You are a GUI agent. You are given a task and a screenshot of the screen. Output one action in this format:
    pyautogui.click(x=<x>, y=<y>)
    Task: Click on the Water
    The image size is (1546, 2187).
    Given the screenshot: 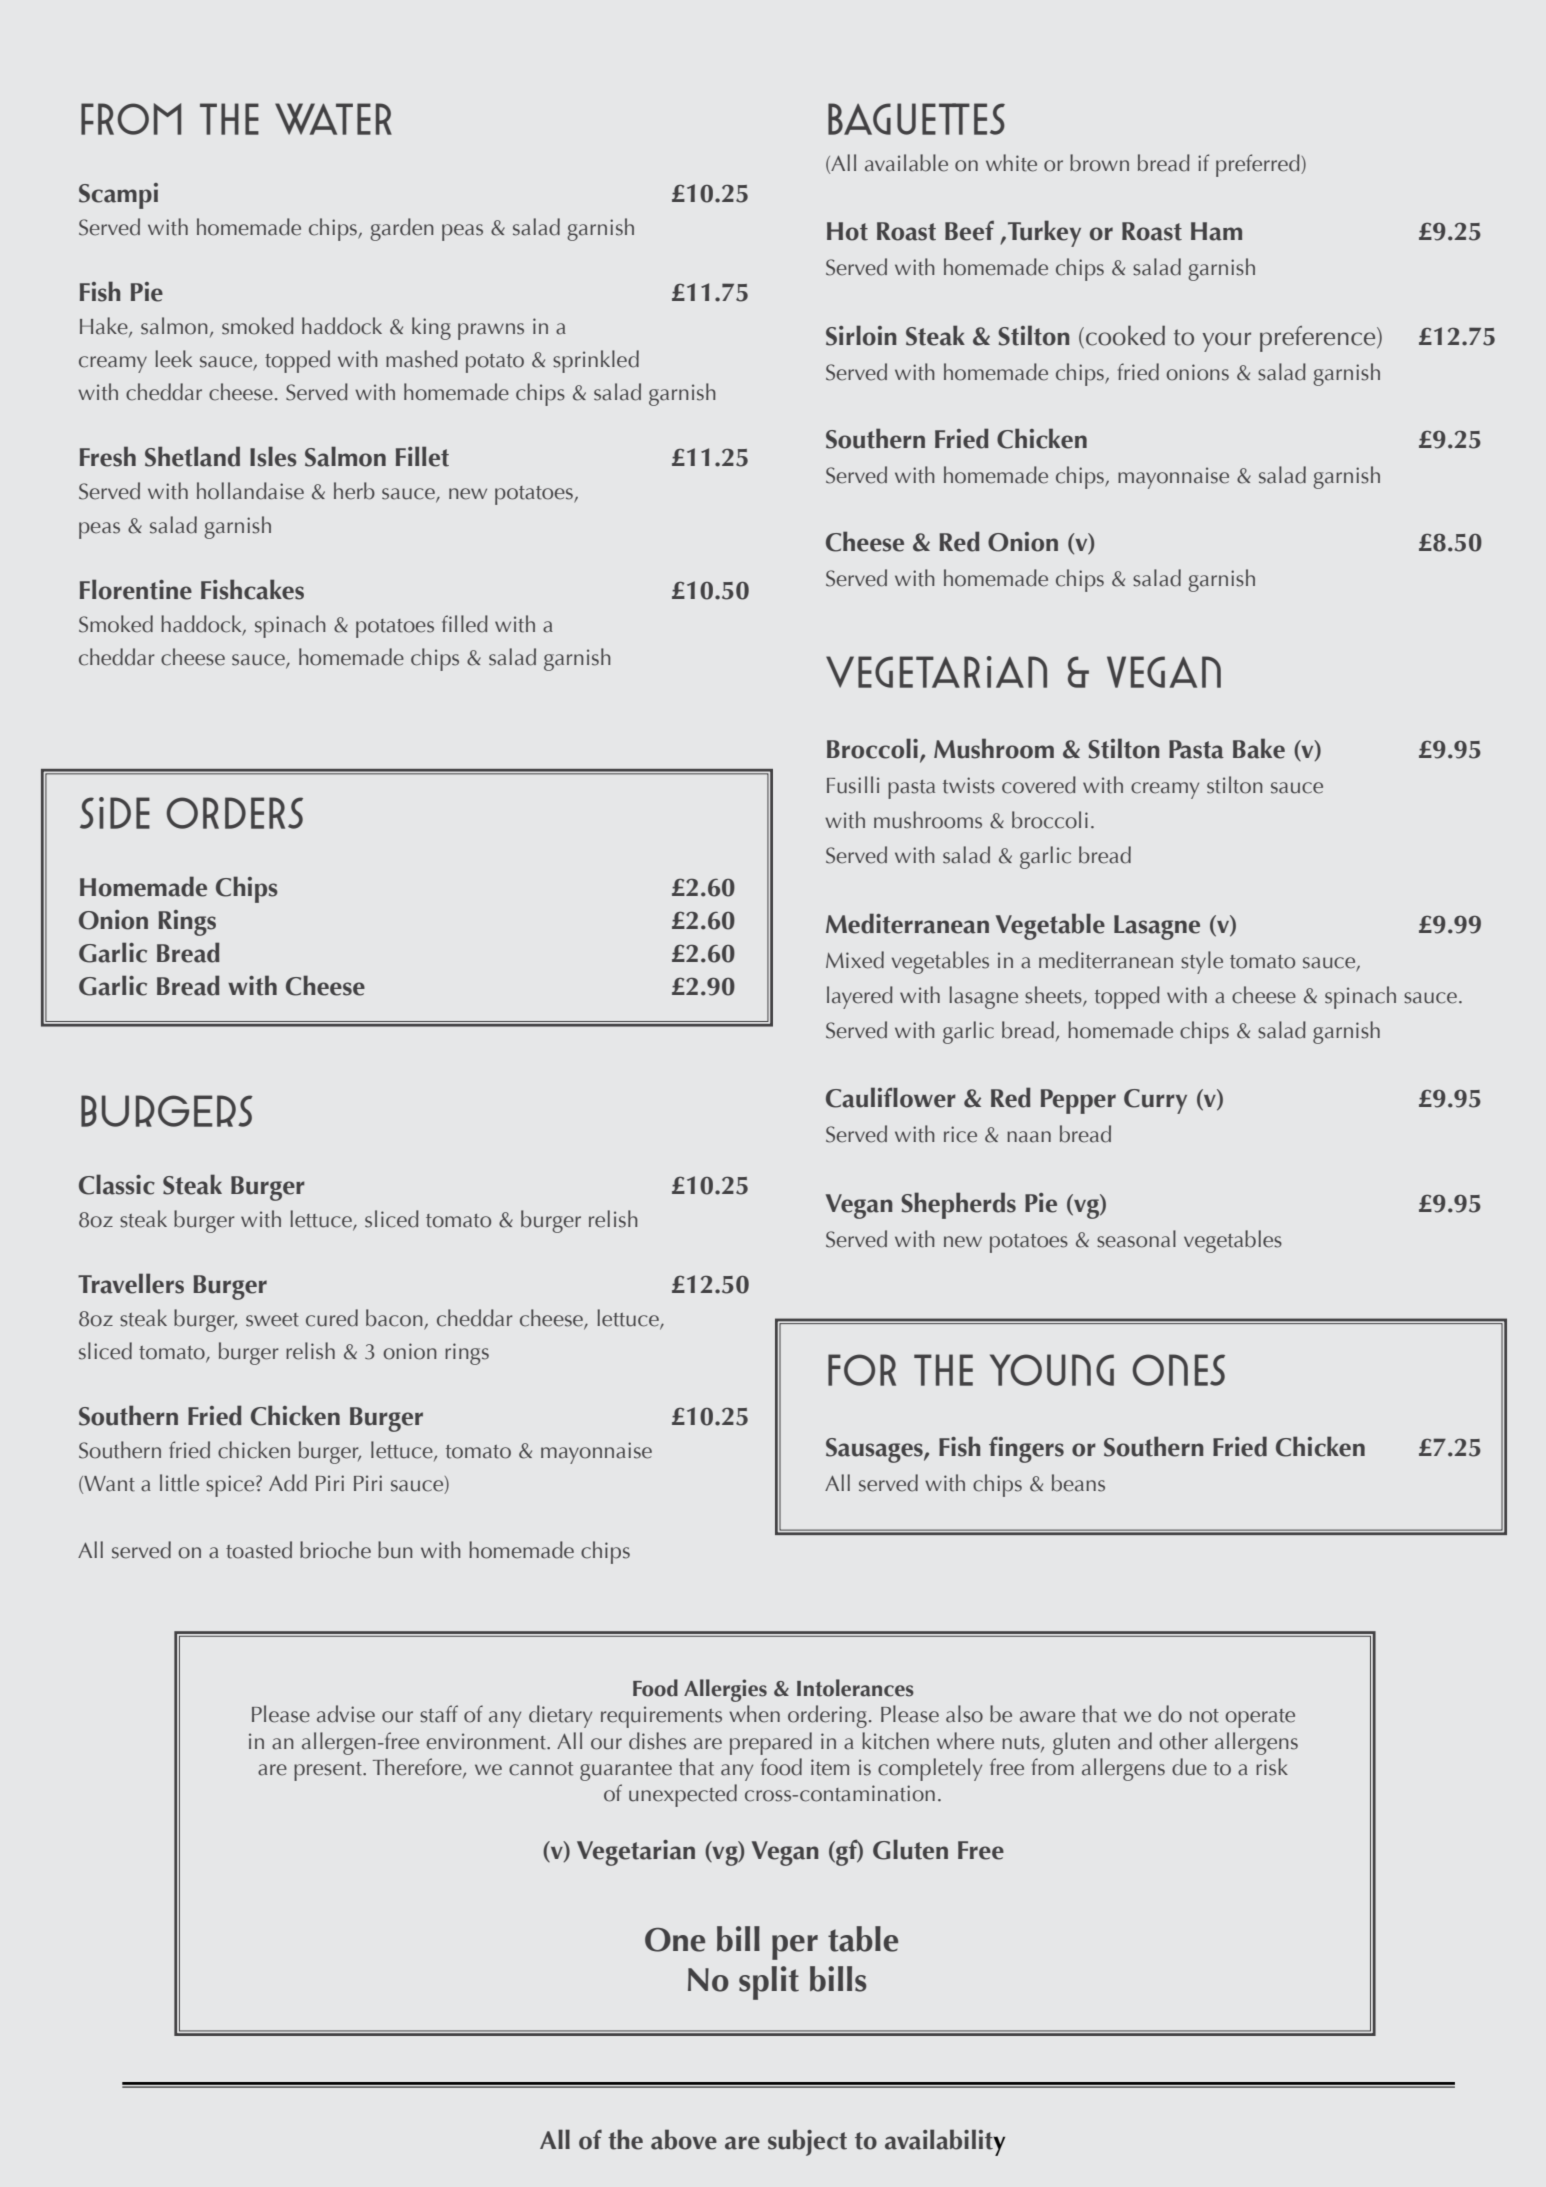 What is the action you would take?
    pyautogui.click(x=333, y=119)
